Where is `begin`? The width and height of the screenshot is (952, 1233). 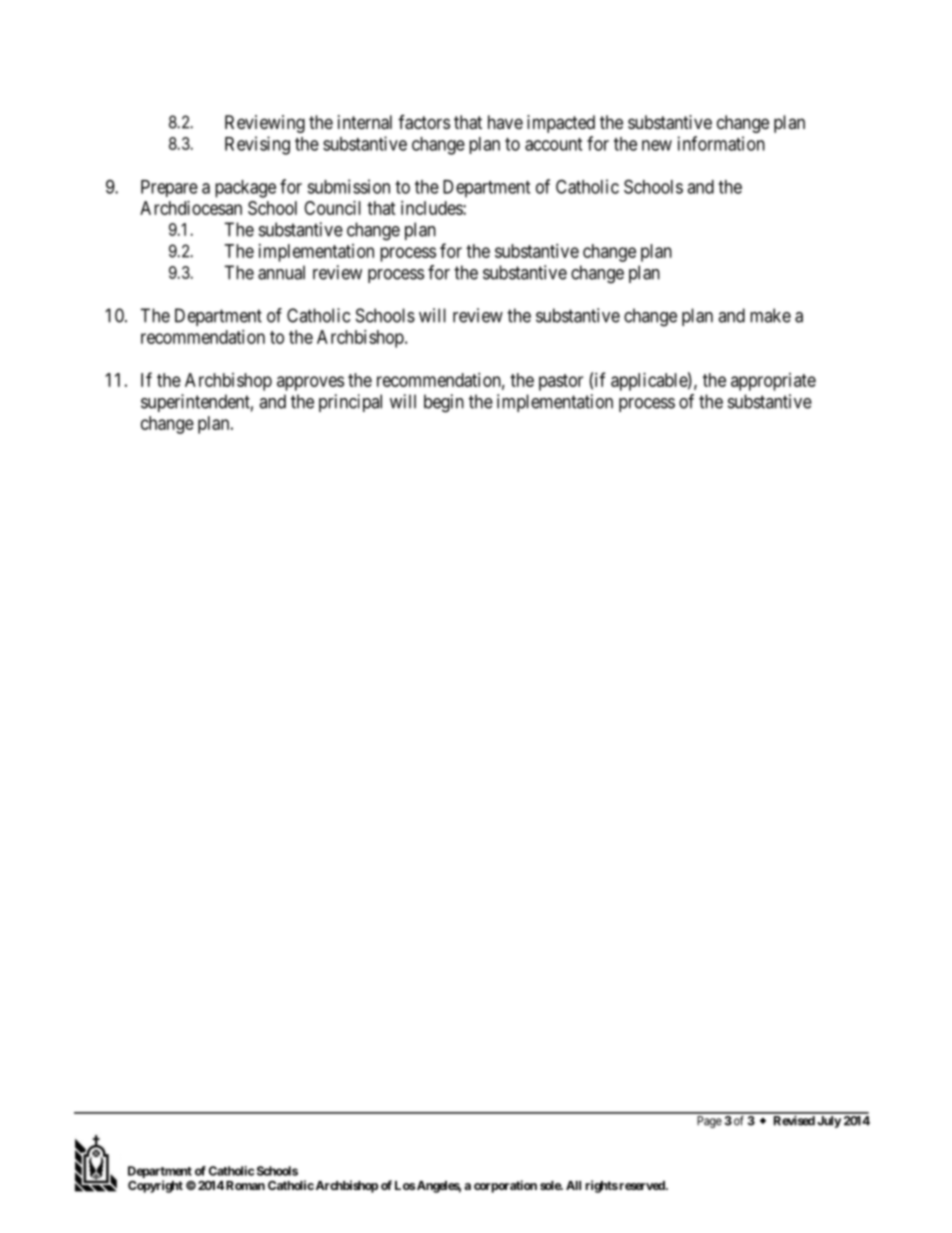
begin is located at coordinates (444, 403).
